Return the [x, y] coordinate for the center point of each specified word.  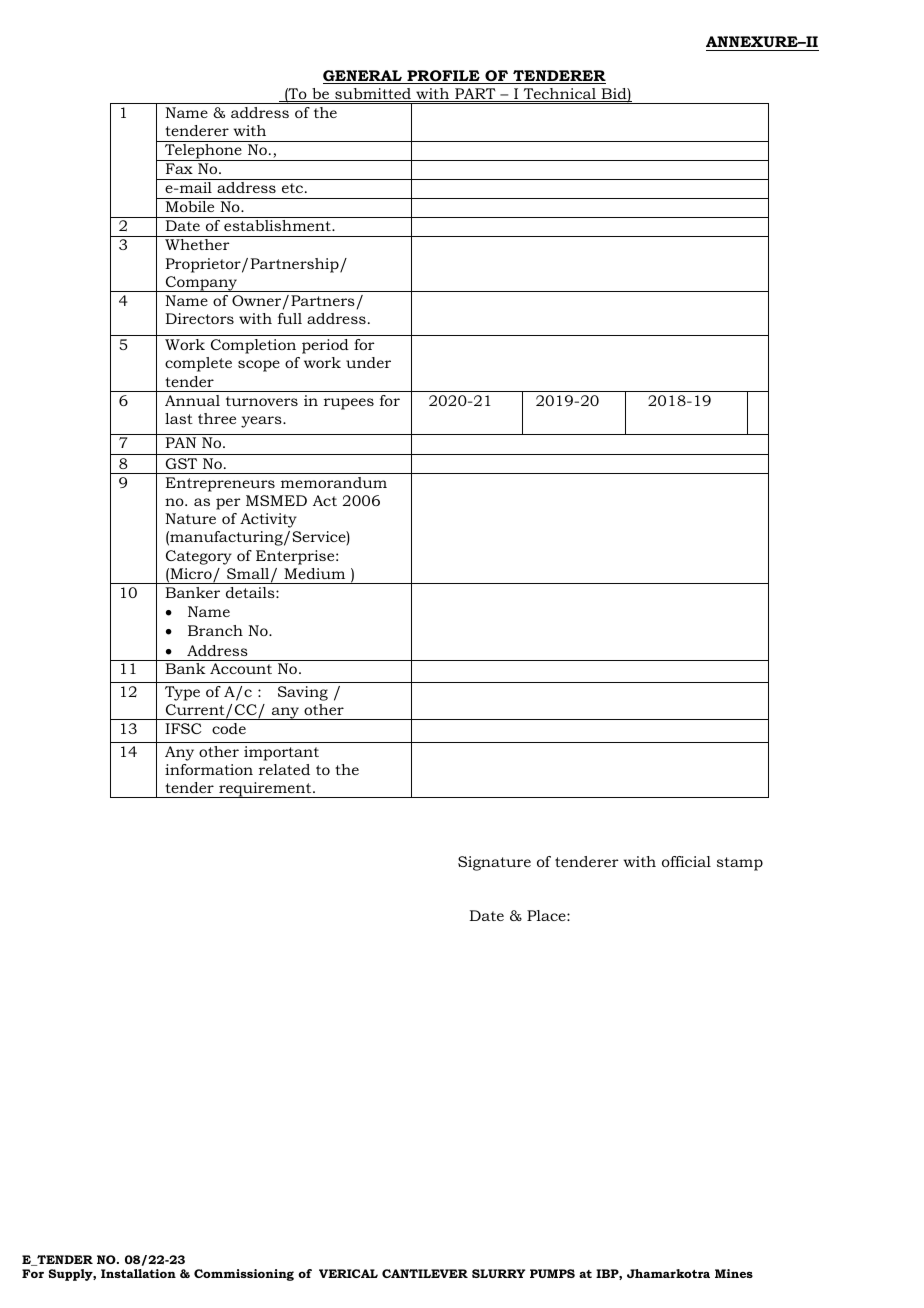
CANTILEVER [425, 1273]
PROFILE [443, 77]
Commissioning [244, 1275]
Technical [559, 95]
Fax [179, 168]
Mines [734, 1273]
